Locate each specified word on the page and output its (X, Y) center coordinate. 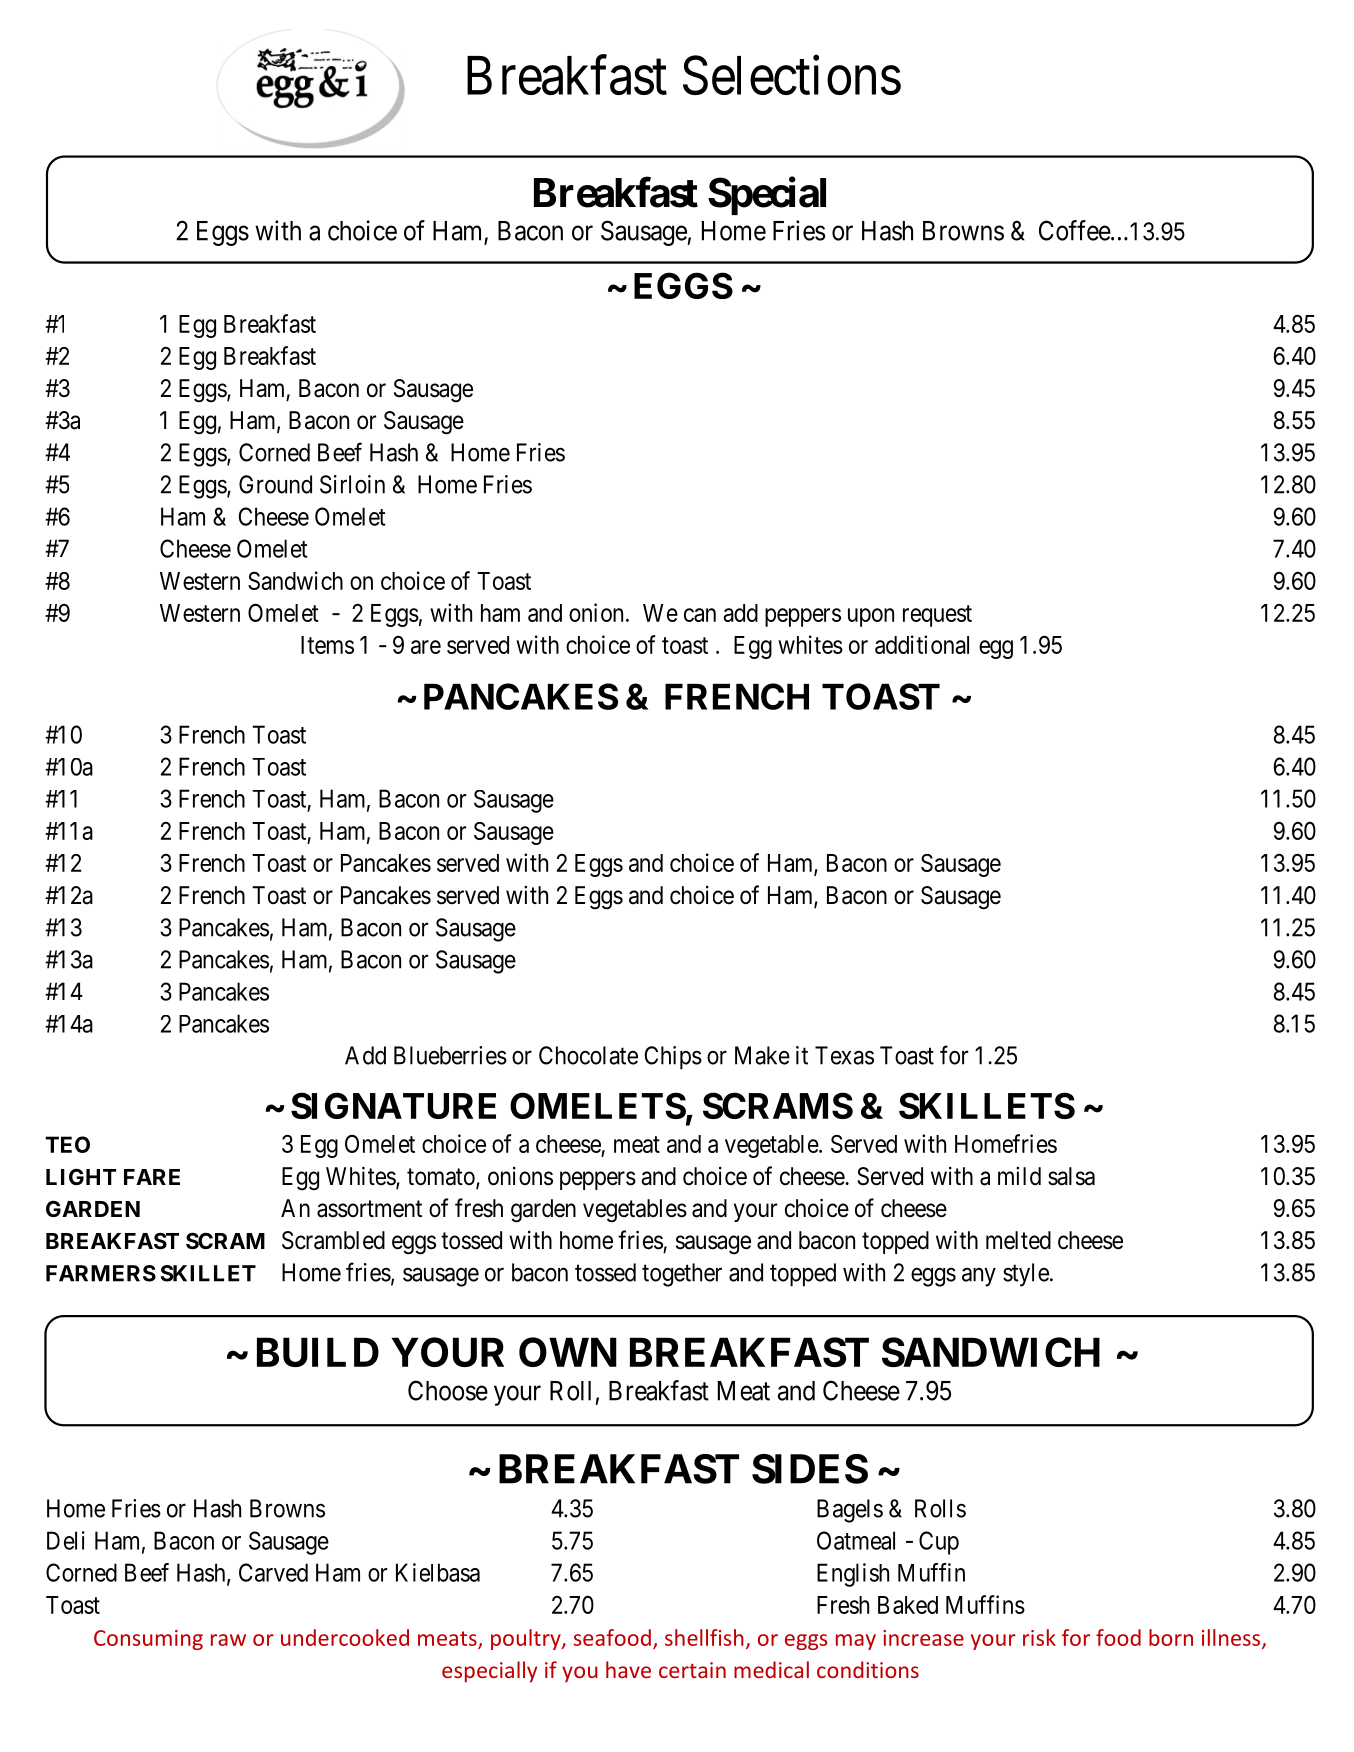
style (1026, 1275)
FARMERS (101, 1273)
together (682, 1275)
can (700, 615)
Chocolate (588, 1055)
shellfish (704, 1637)
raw (228, 1640)
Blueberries (450, 1055)
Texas (844, 1055)
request (937, 616)
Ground (275, 484)
